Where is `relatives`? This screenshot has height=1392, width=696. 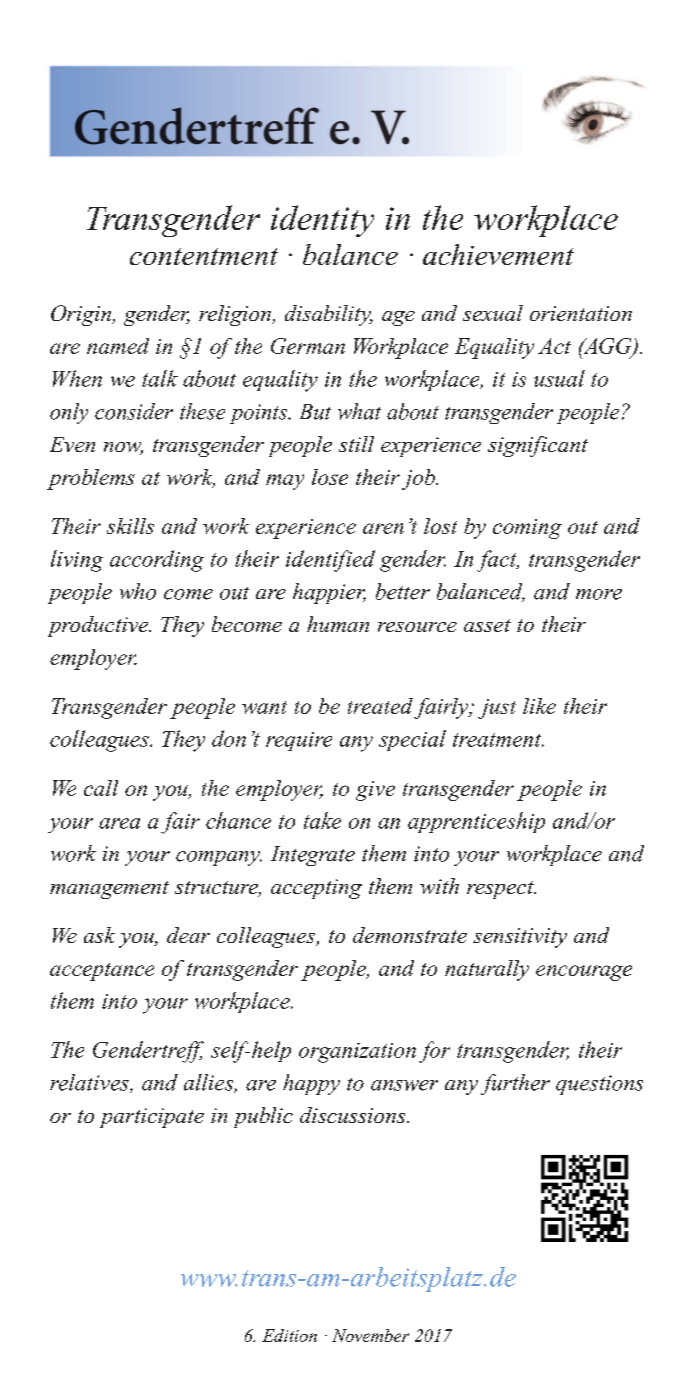
relatives is located at coordinates (90, 1083).
